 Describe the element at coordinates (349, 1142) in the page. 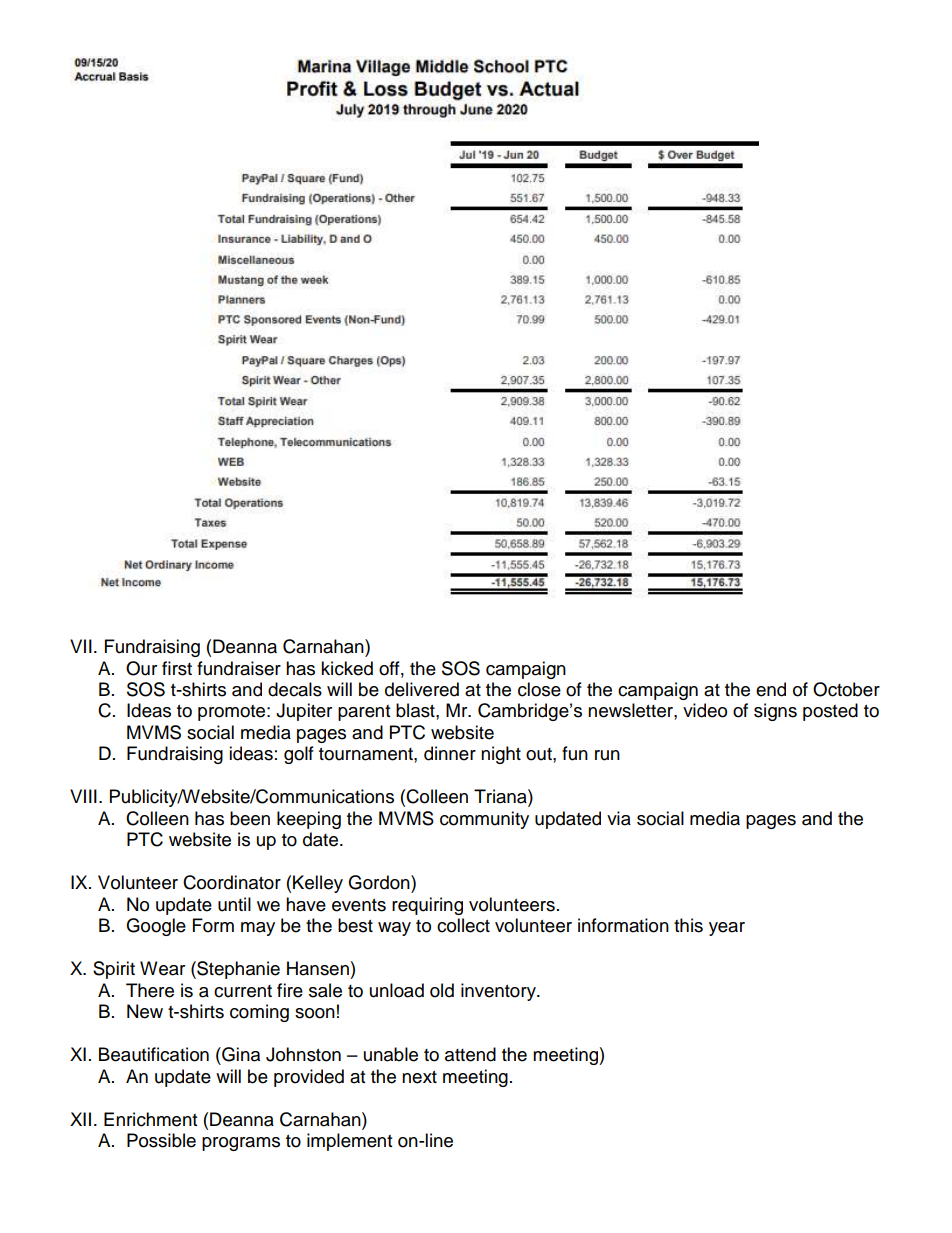

I see `implement` at that location.
